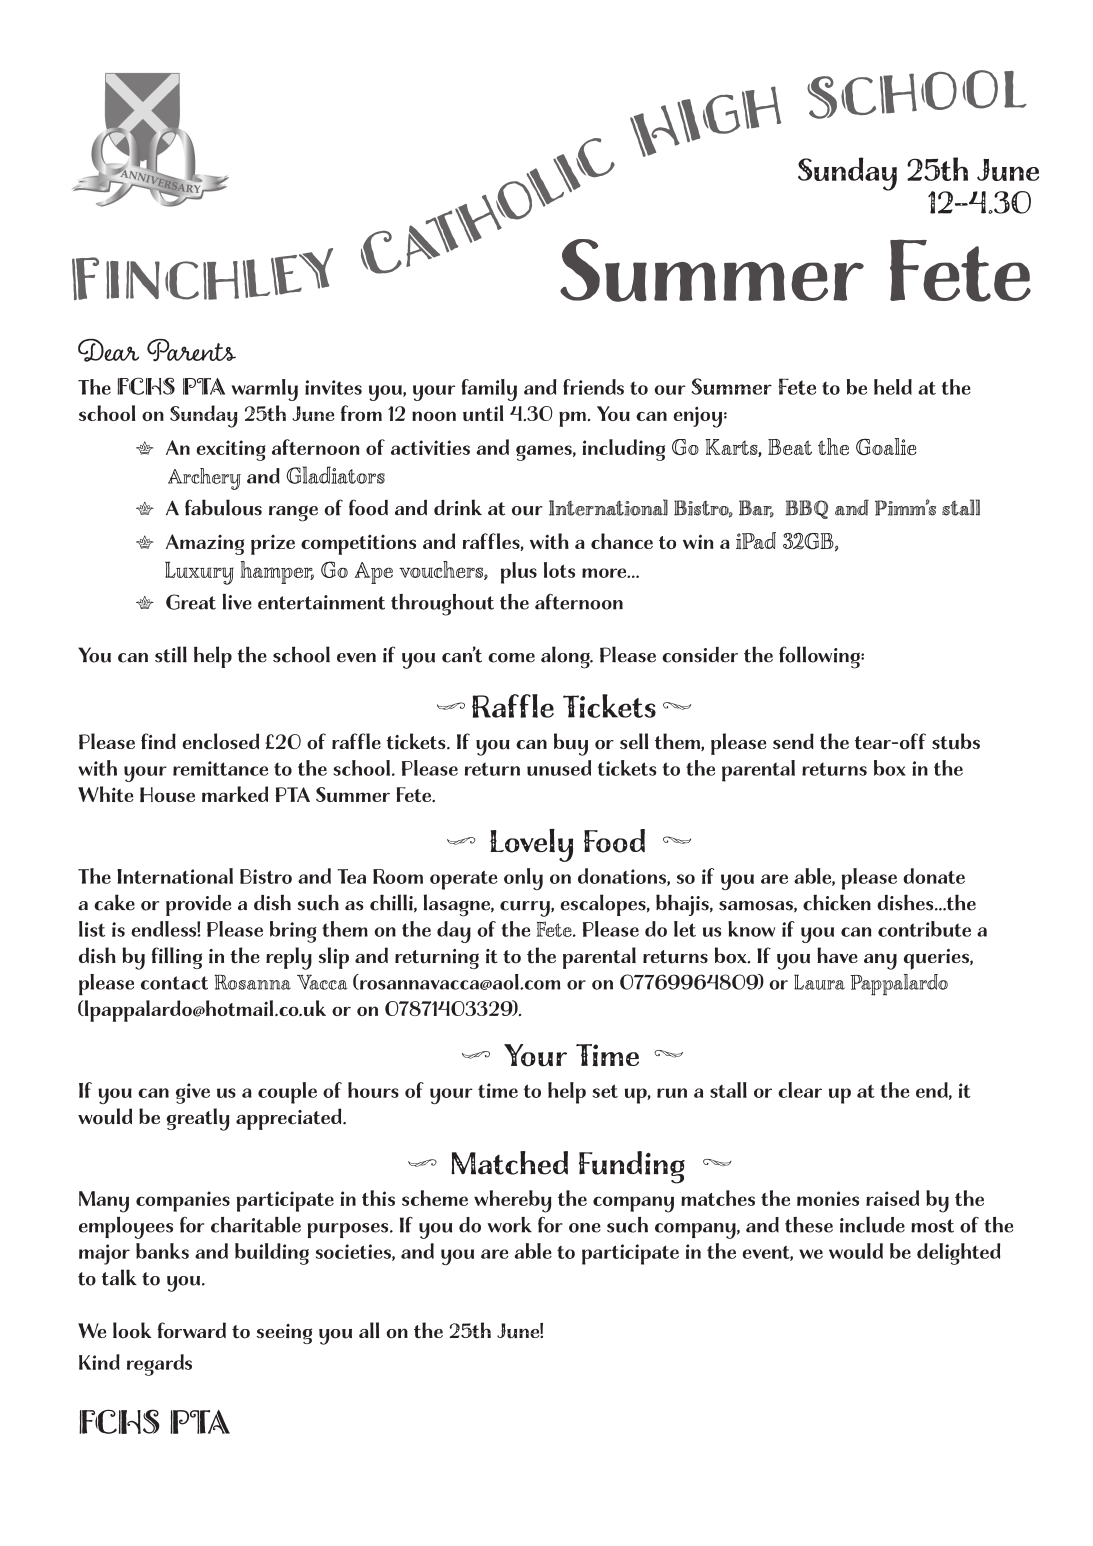 Image resolution: width=1093 pixels, height=1546 pixels. Describe the element at coordinates (374, 573) in the screenshot. I see `Ape` at that location.
